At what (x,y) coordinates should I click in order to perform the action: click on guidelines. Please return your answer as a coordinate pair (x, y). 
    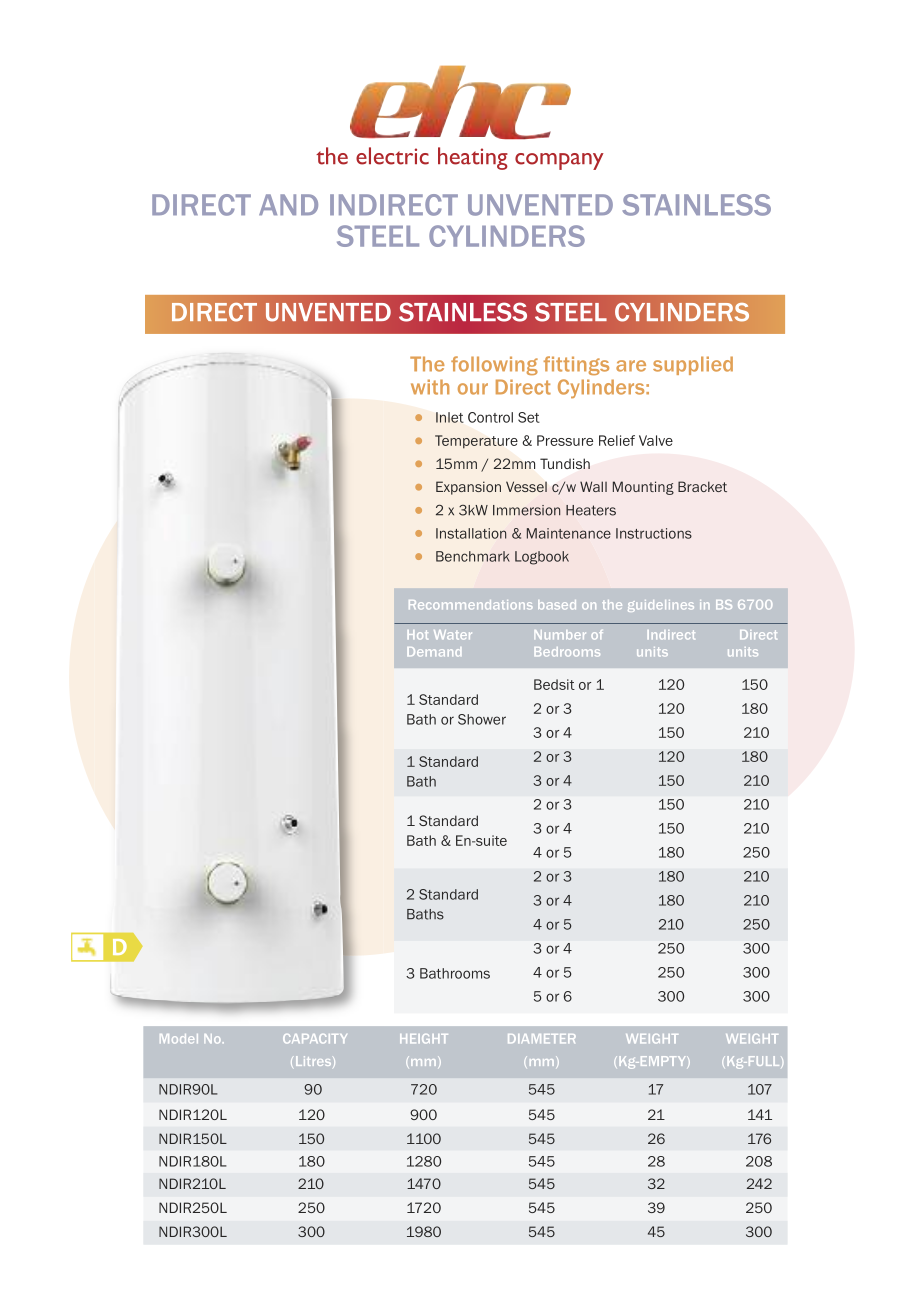
    Looking at the image, I should click on (661, 606).
